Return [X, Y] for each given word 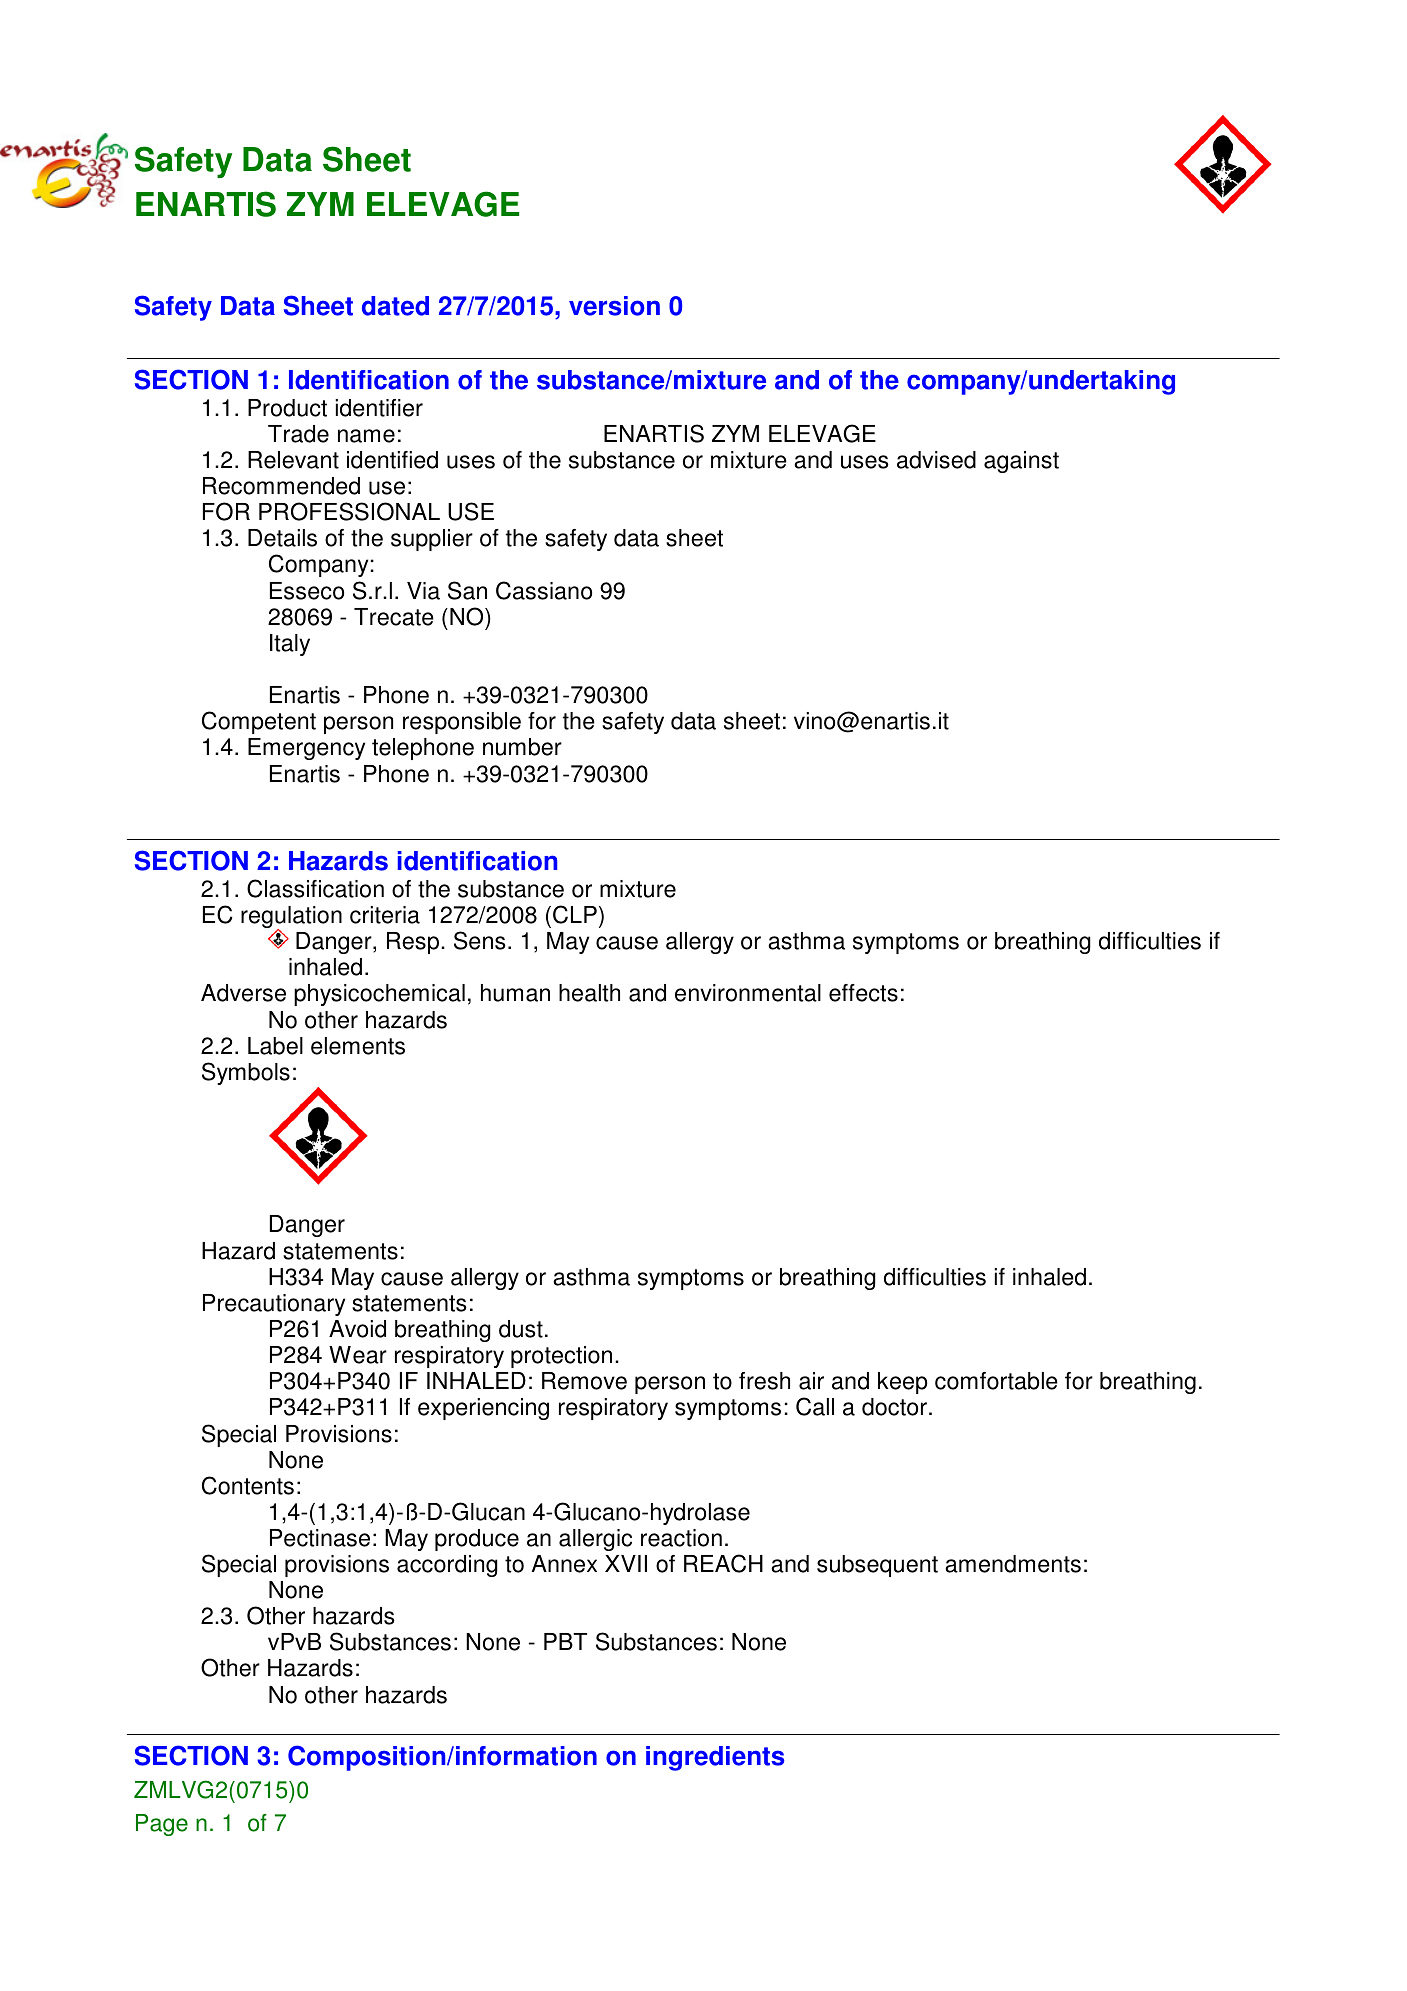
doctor [894, 1407]
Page [162, 1825]
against [1021, 462]
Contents [248, 1485]
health [589, 993]
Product [287, 408]
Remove [584, 1381]
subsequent [877, 1566]
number [522, 747]
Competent [259, 722]
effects [863, 993]
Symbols [246, 1073]
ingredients [715, 1758]
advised [936, 460]
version [614, 306]
